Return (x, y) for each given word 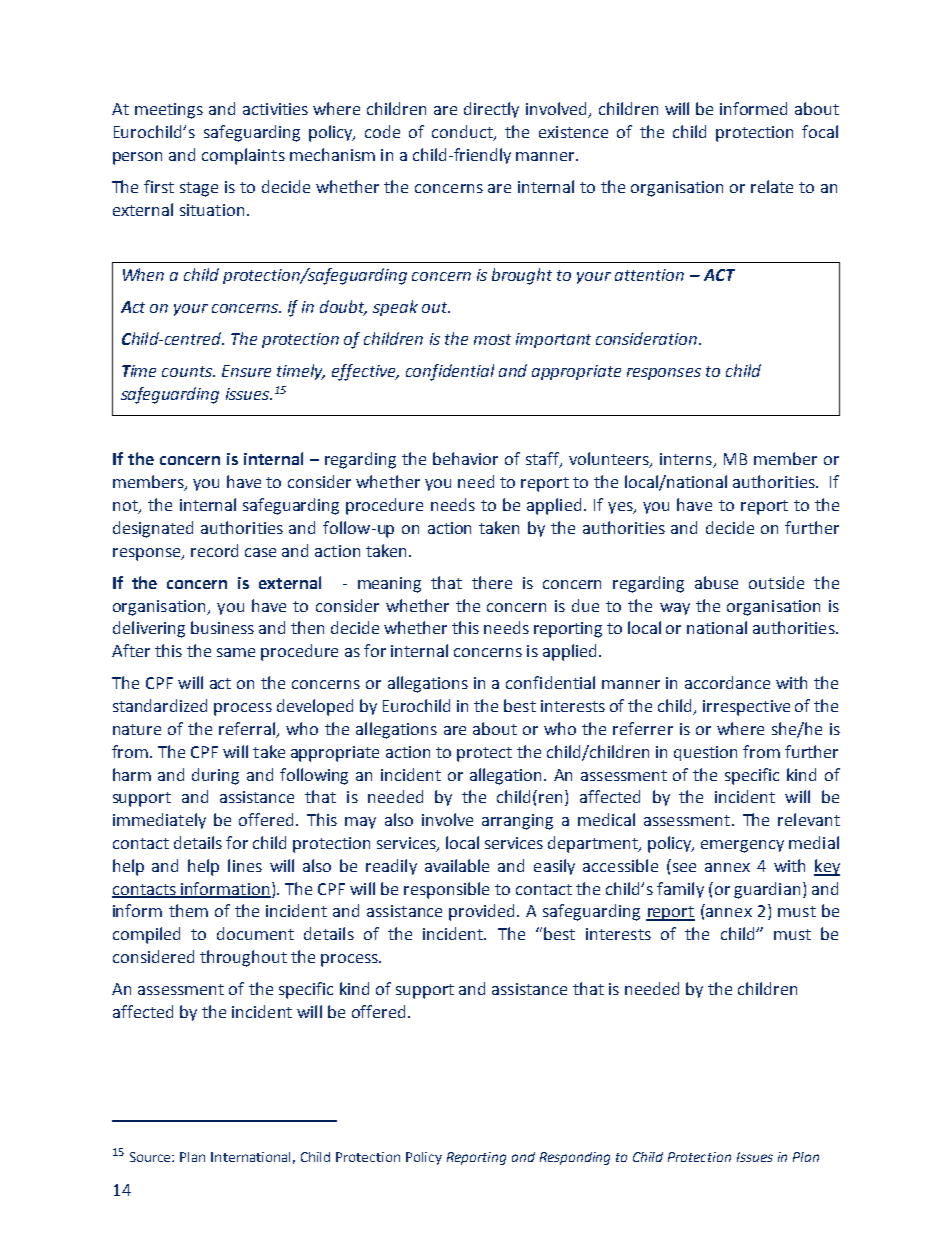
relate (772, 186)
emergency (742, 846)
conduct (463, 133)
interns (687, 460)
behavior (465, 458)
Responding (575, 1158)
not (126, 507)
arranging (517, 822)
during (215, 776)
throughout (243, 958)
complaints (243, 156)
